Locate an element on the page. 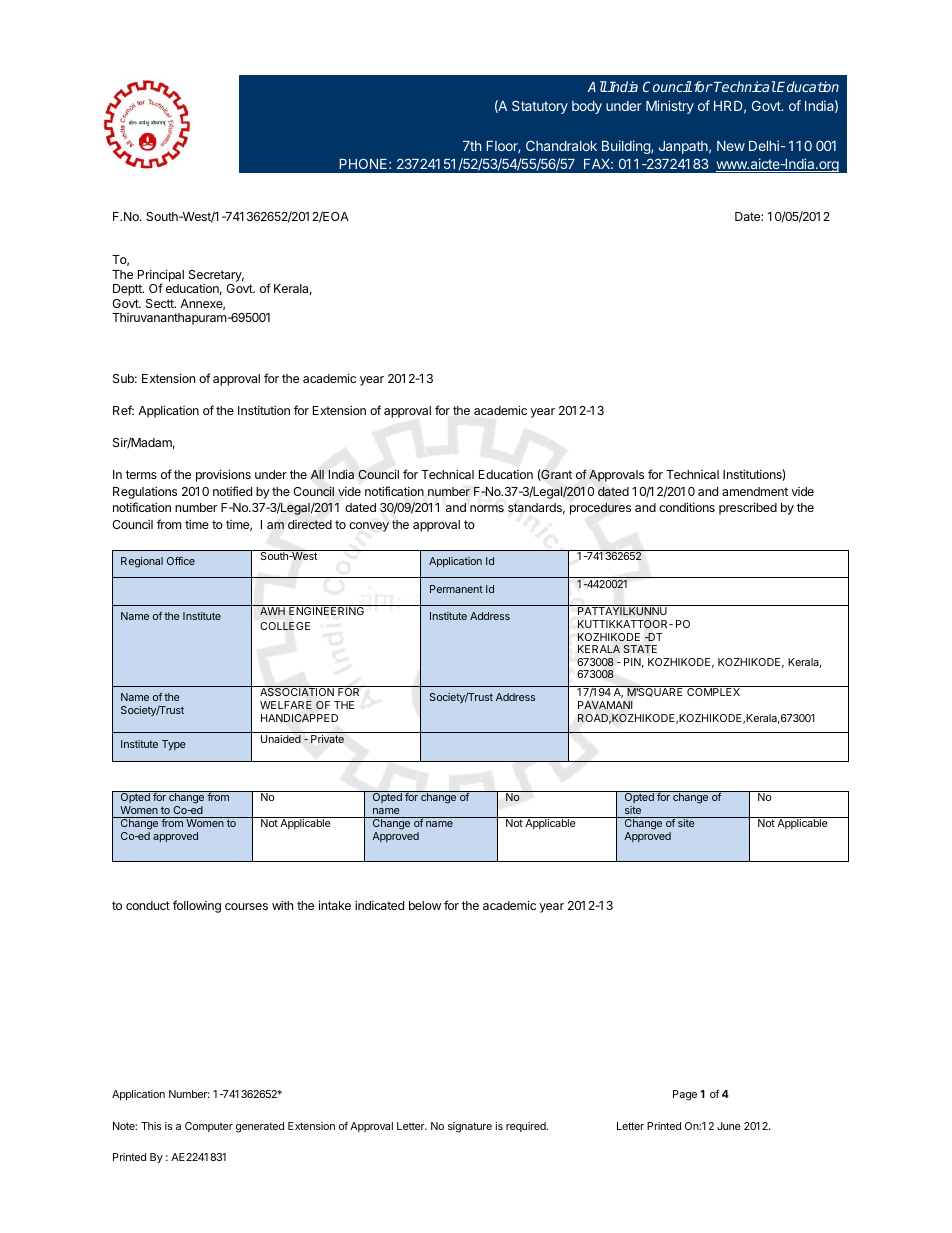 The height and width of the image is (1233, 952). Ministry is located at coordinates (670, 107).
